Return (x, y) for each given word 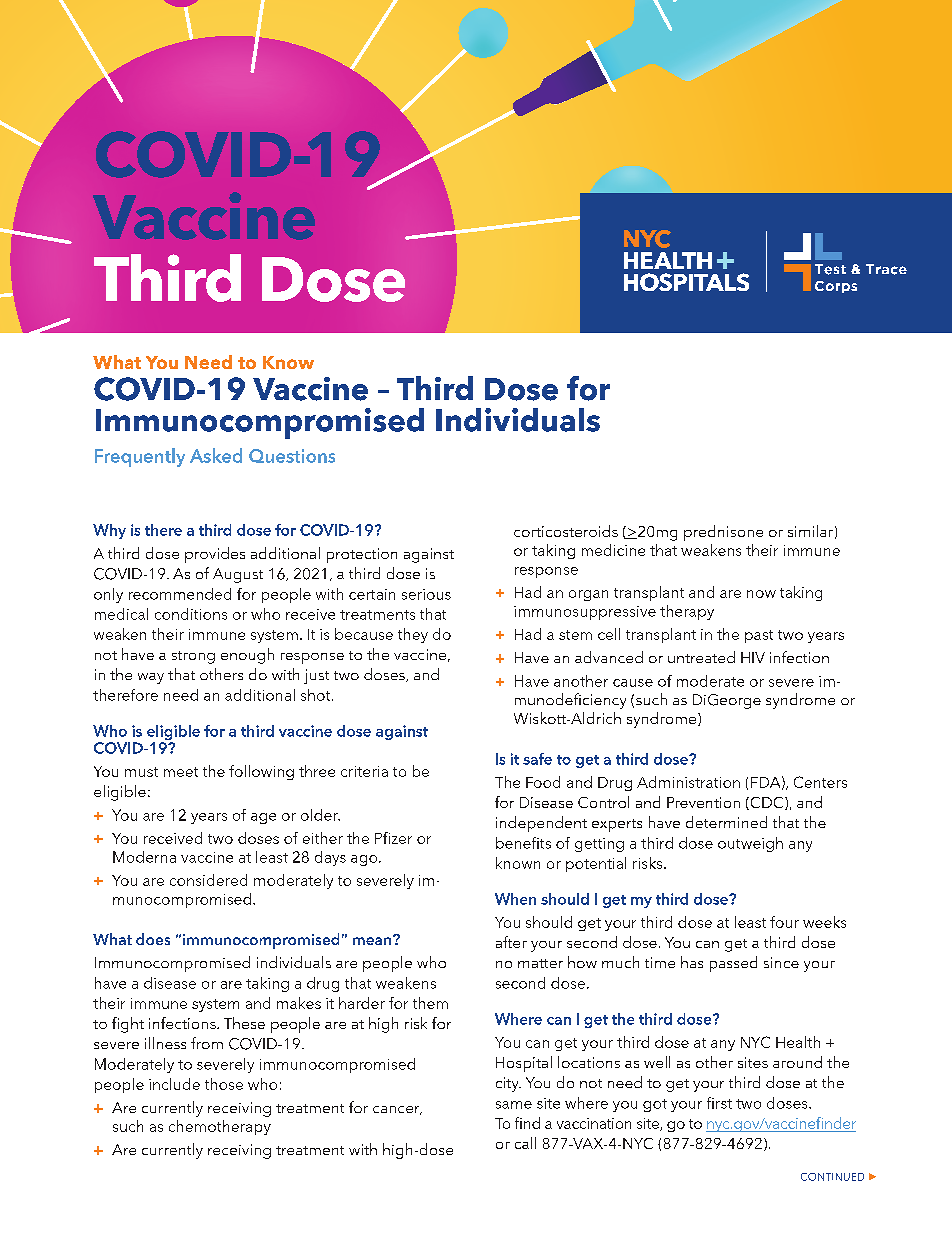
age (263, 818)
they (413, 635)
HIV (753, 657)
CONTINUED (832, 1177)
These (244, 1023)
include (174, 1084)
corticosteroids (566, 531)
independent (541, 824)
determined (726, 822)
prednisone (723, 533)
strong (193, 657)
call (525, 1143)
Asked (216, 455)
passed (733, 964)
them (430, 1003)
